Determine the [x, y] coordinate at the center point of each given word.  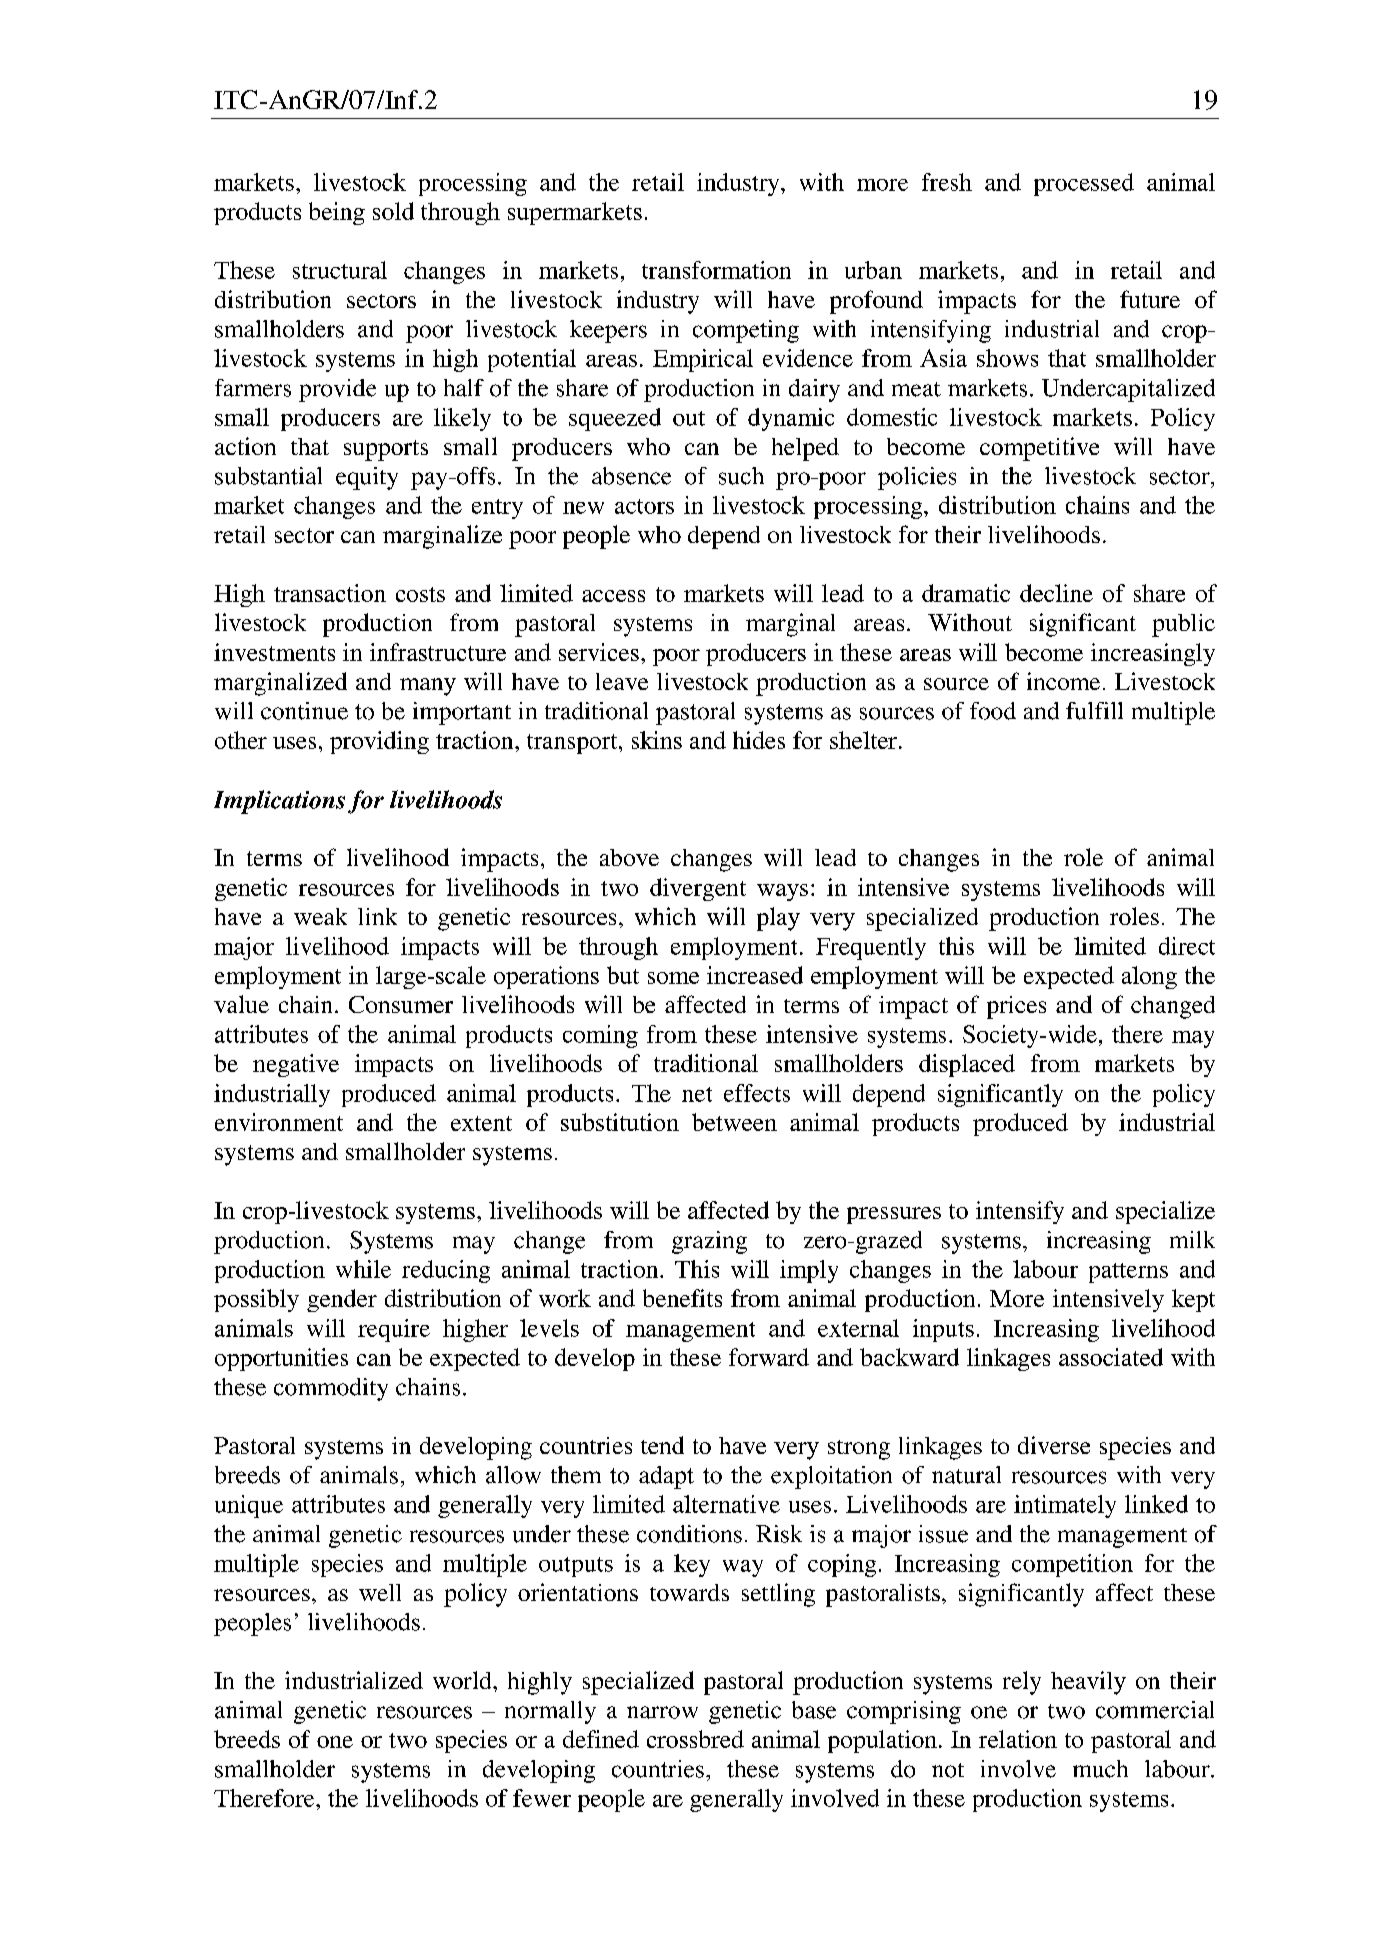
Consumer [401, 1004]
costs [420, 594]
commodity [331, 1389]
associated [1111, 1357]
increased [755, 975]
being [337, 213]
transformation [716, 270]
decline [1056, 593]
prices [1016, 1007]
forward [769, 1357]
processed [1084, 184]
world [463, 1680]
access [613, 596]
